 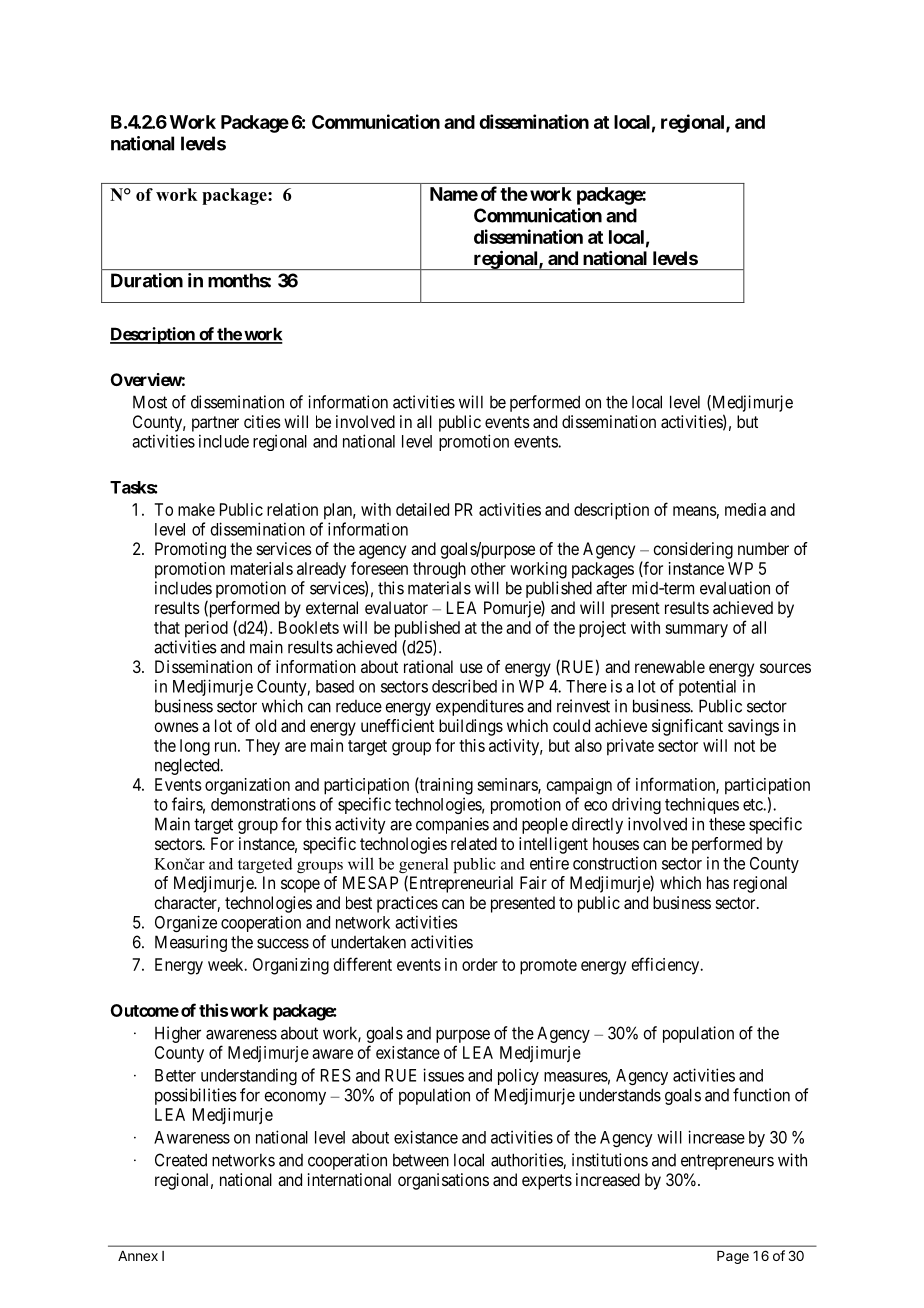 I want to click on means, so click(x=695, y=511).
